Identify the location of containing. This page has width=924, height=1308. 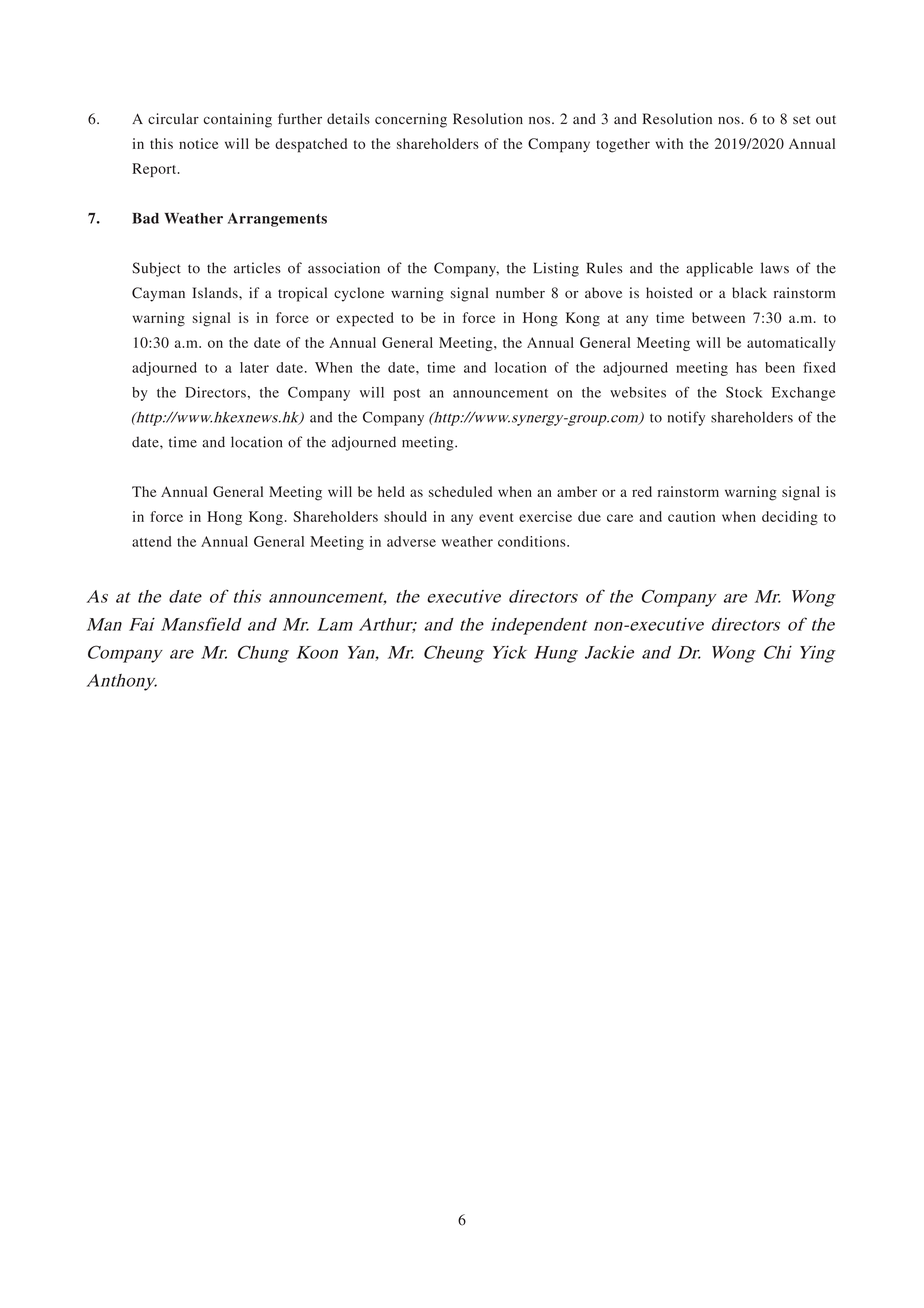
(237, 120).
